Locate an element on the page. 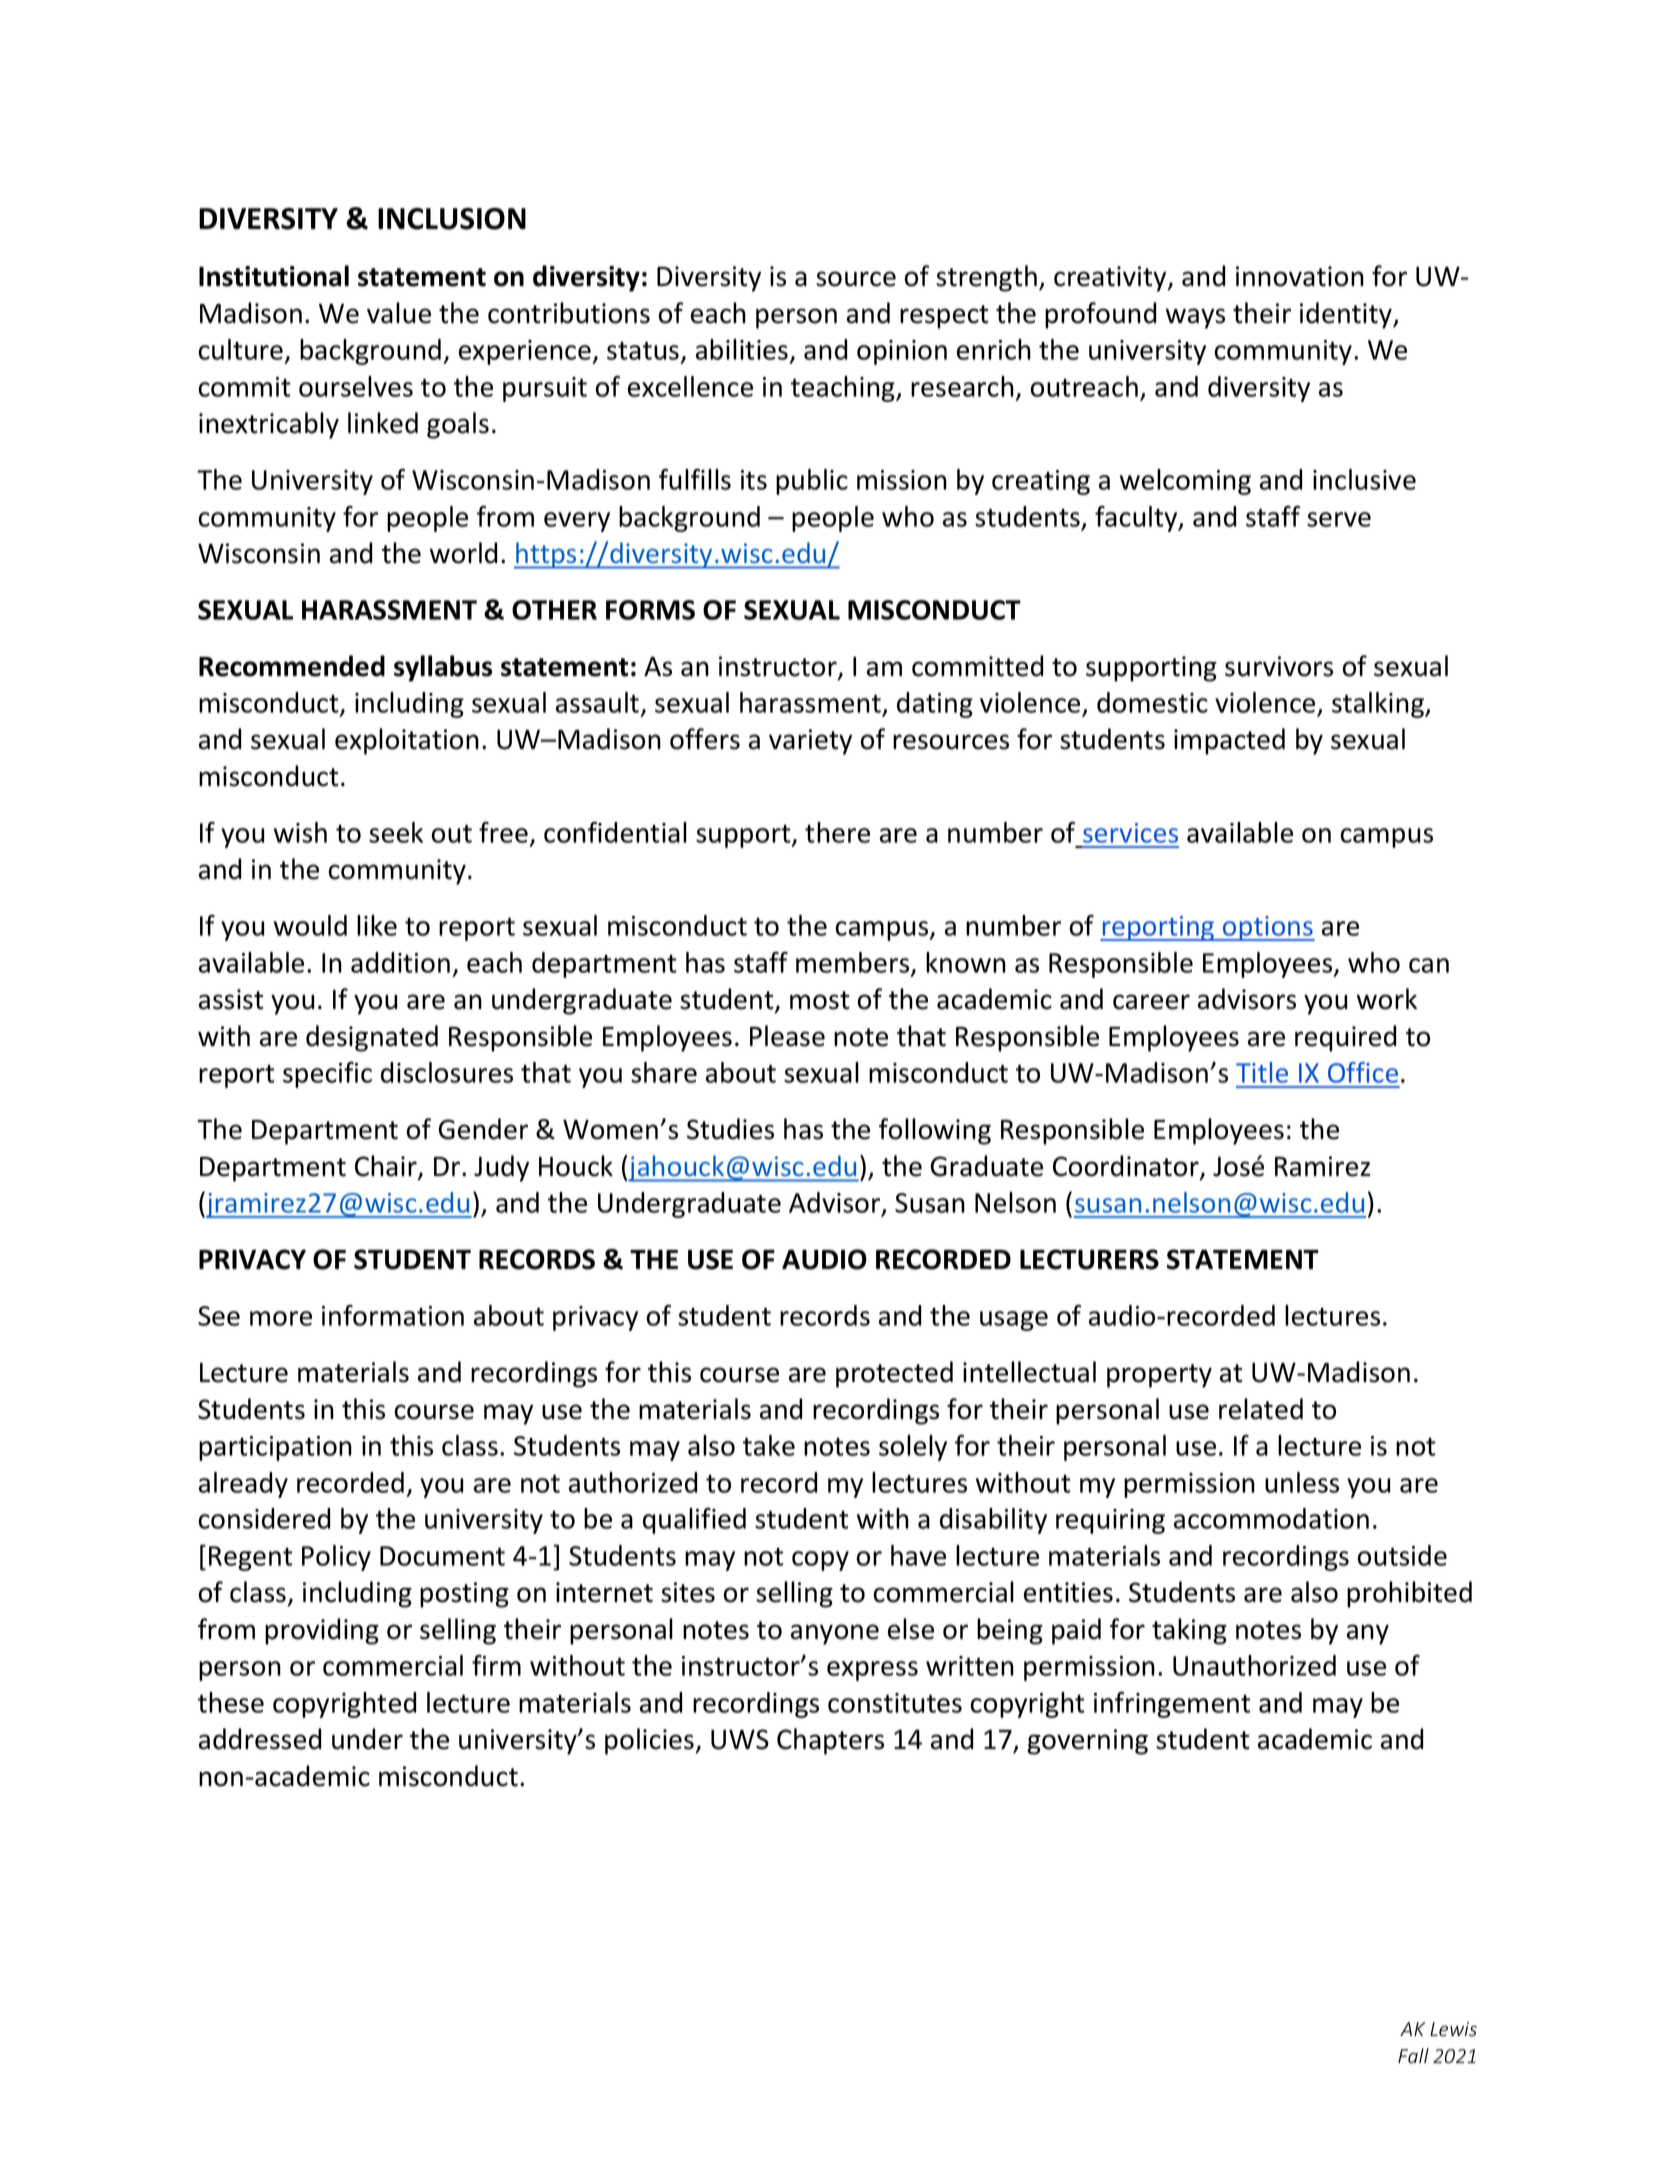 The image size is (1674, 2167). value is located at coordinates (399, 313).
